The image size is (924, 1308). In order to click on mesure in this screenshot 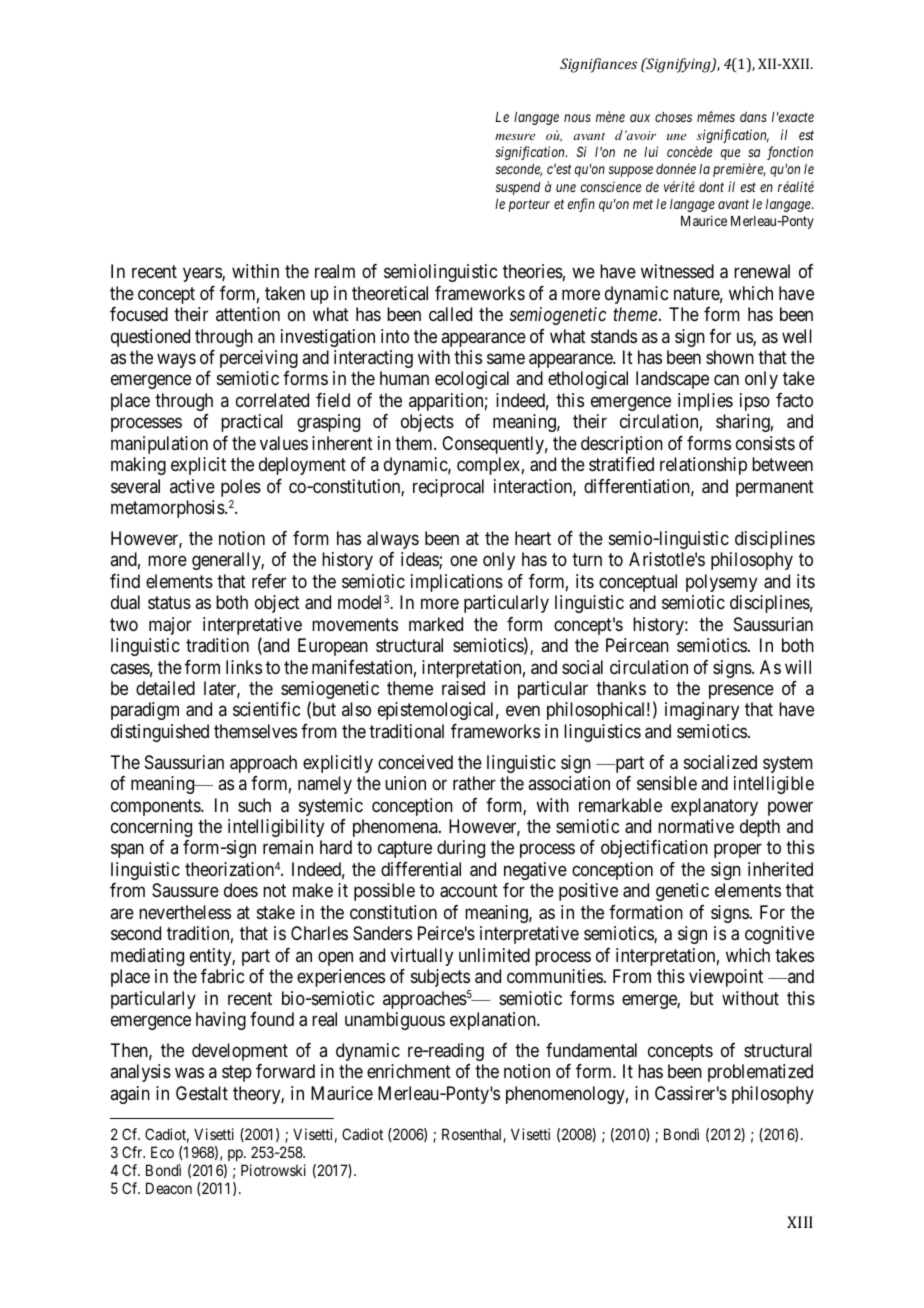, I will do `click(515, 137)`.
